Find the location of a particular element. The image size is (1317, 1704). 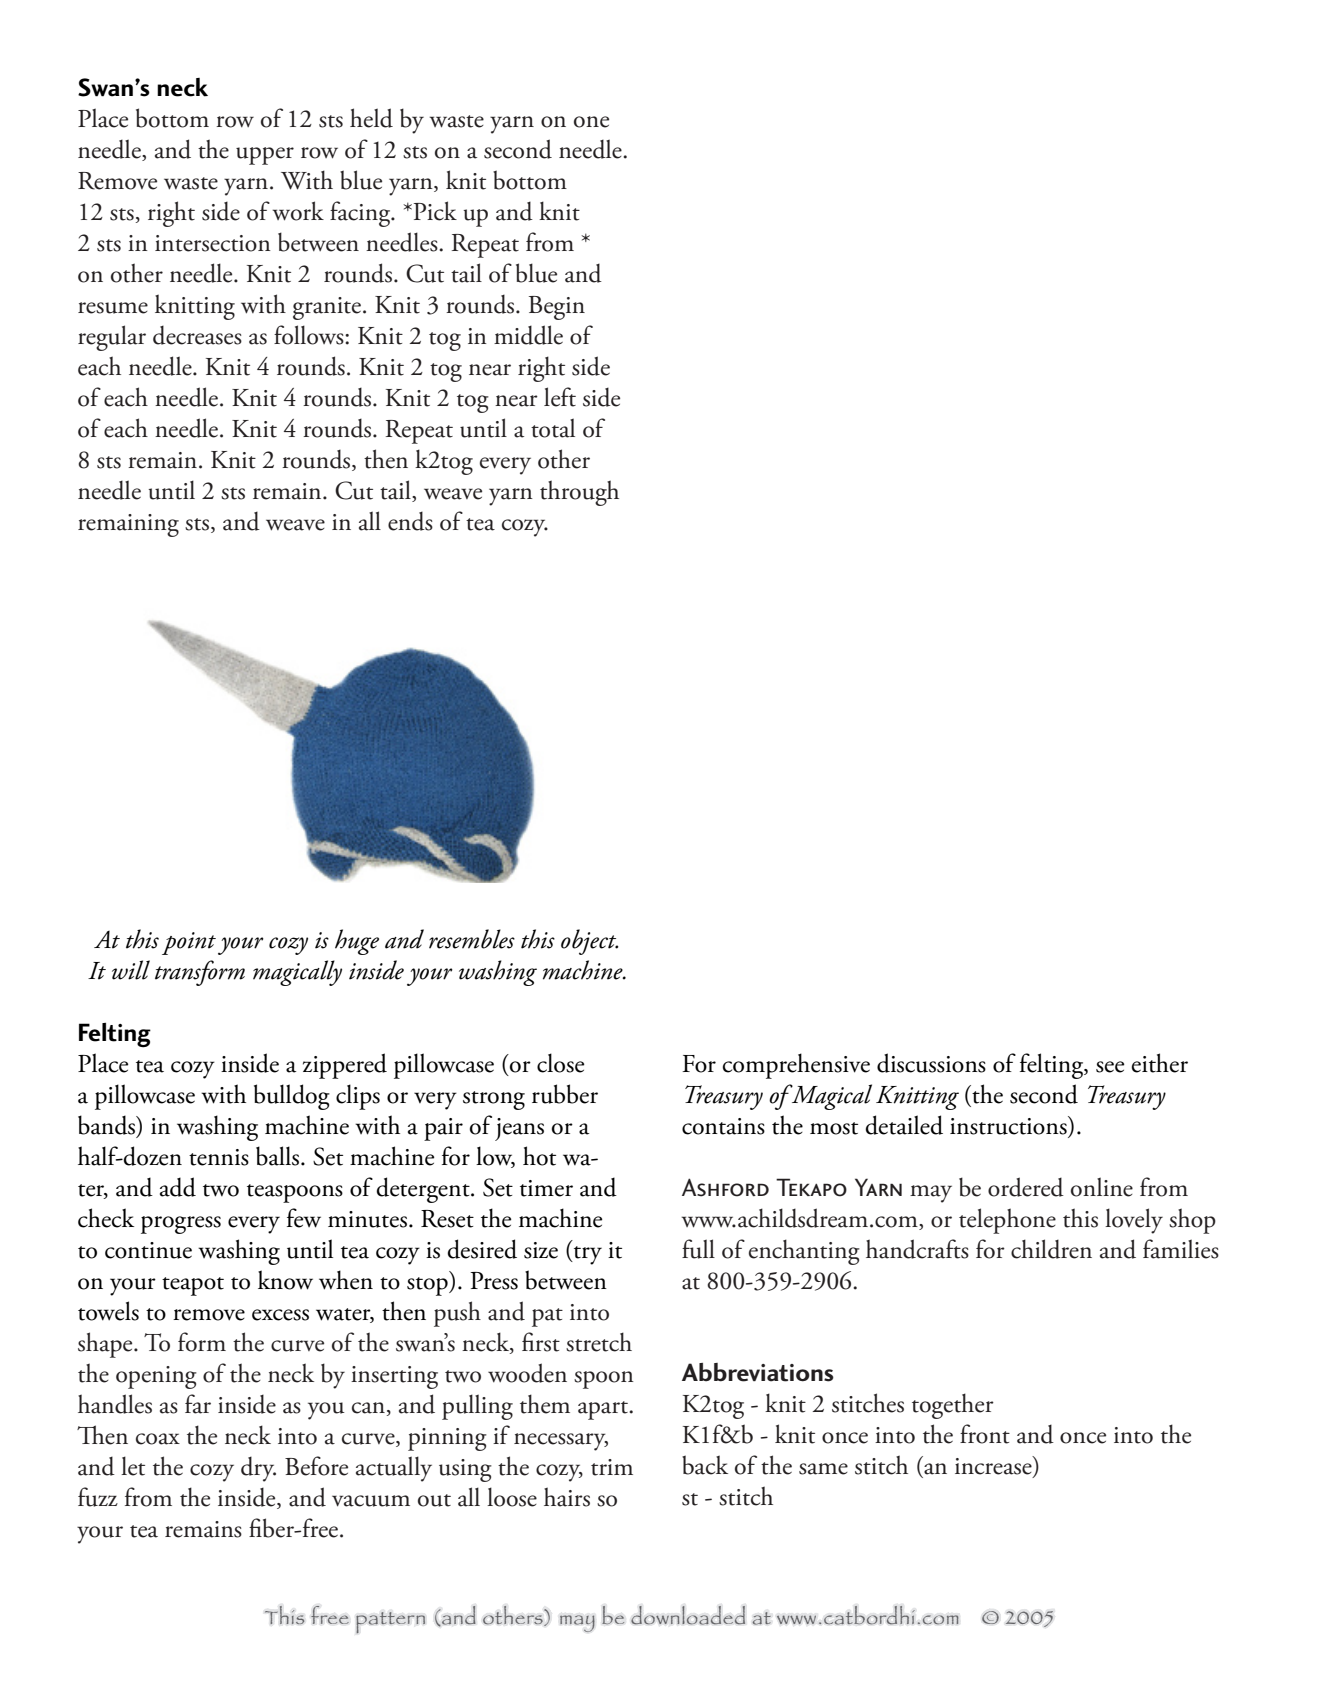

try is located at coordinates (587, 1255).
